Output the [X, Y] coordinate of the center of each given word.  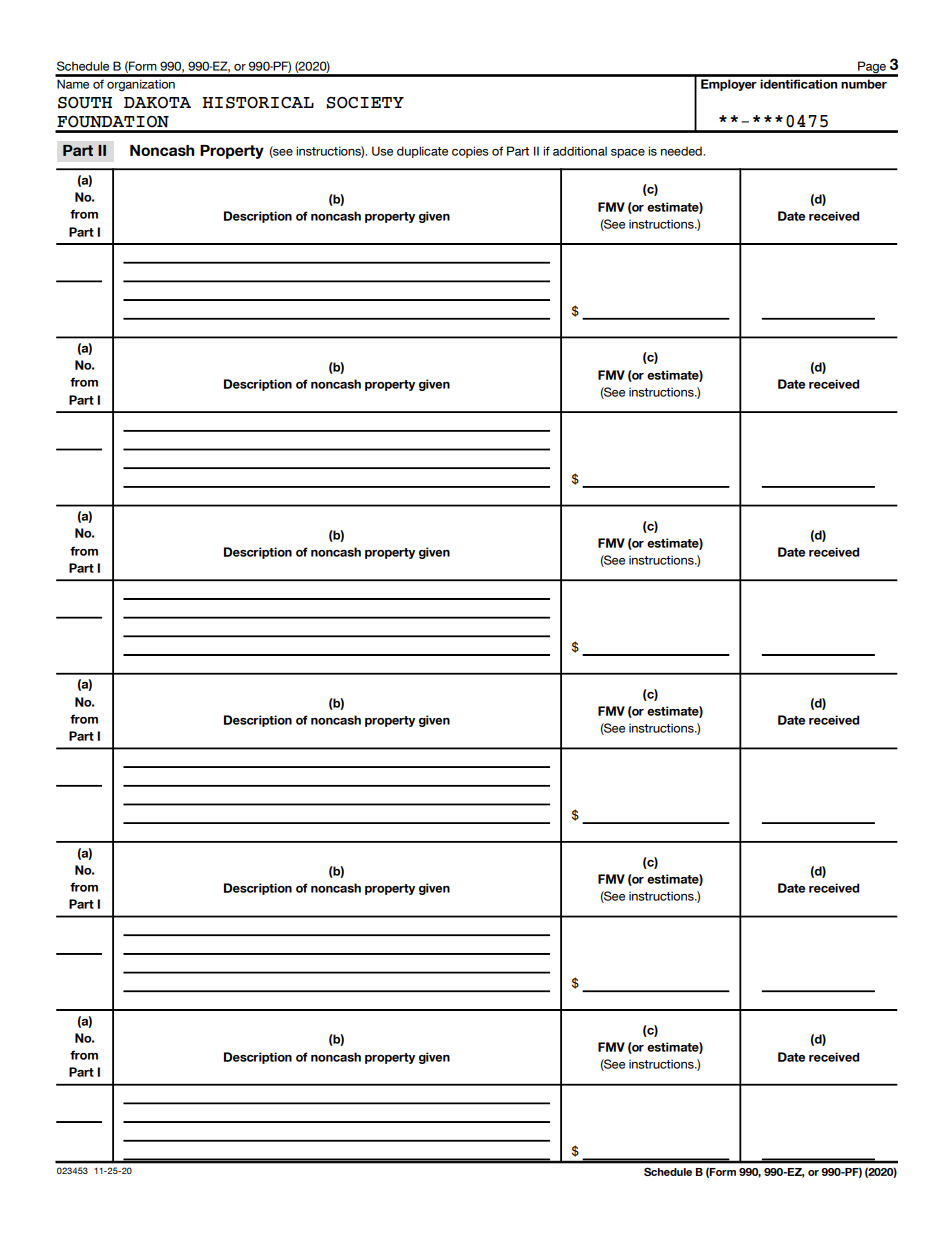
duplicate [422, 152]
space [628, 153]
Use [382, 151]
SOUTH [85, 103]
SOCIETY [365, 103]
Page [872, 68]
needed [682, 151]
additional [580, 151]
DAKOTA [157, 103]
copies [470, 152]
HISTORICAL [258, 103]
